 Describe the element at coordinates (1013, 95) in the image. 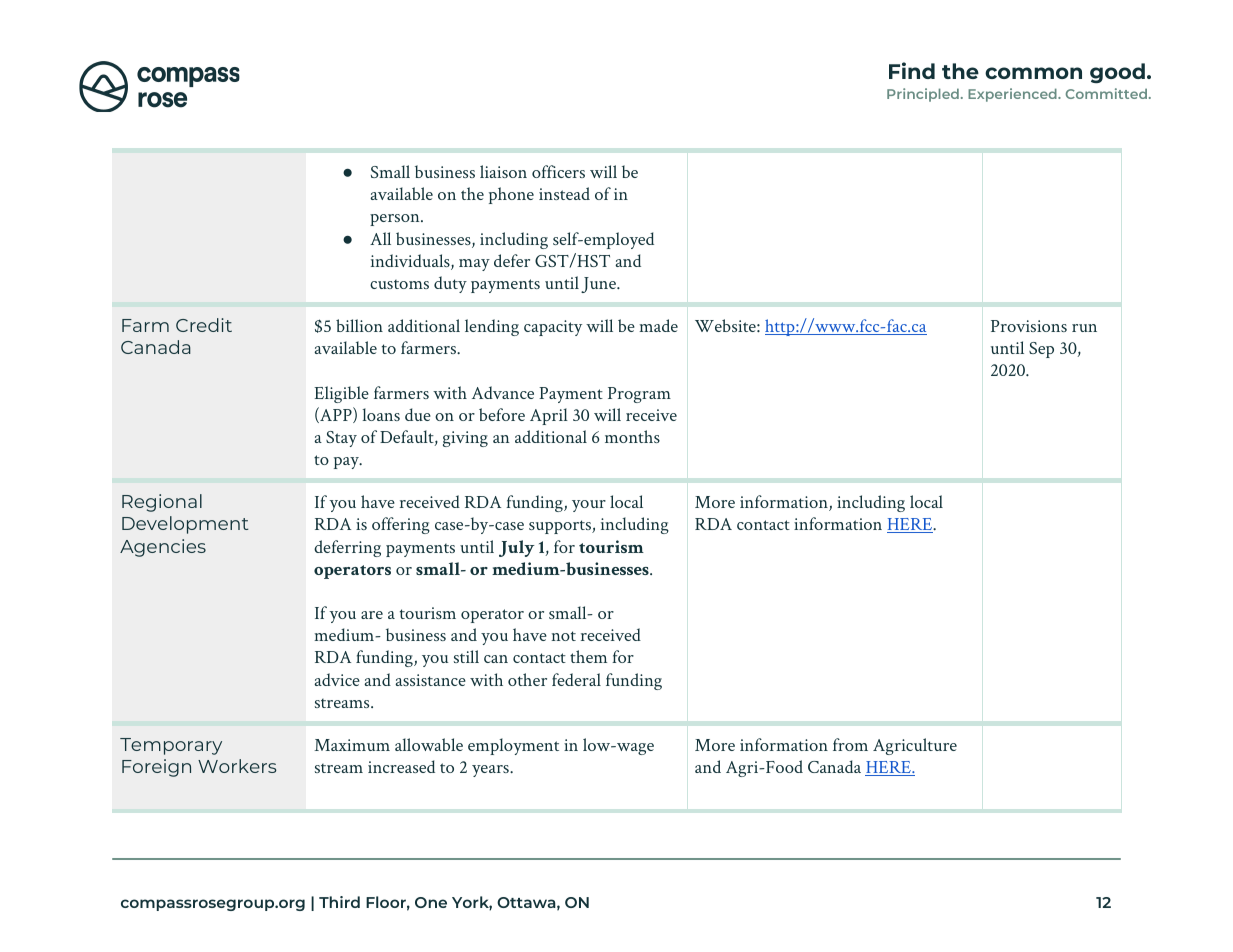

I see `Experienced` at that location.
